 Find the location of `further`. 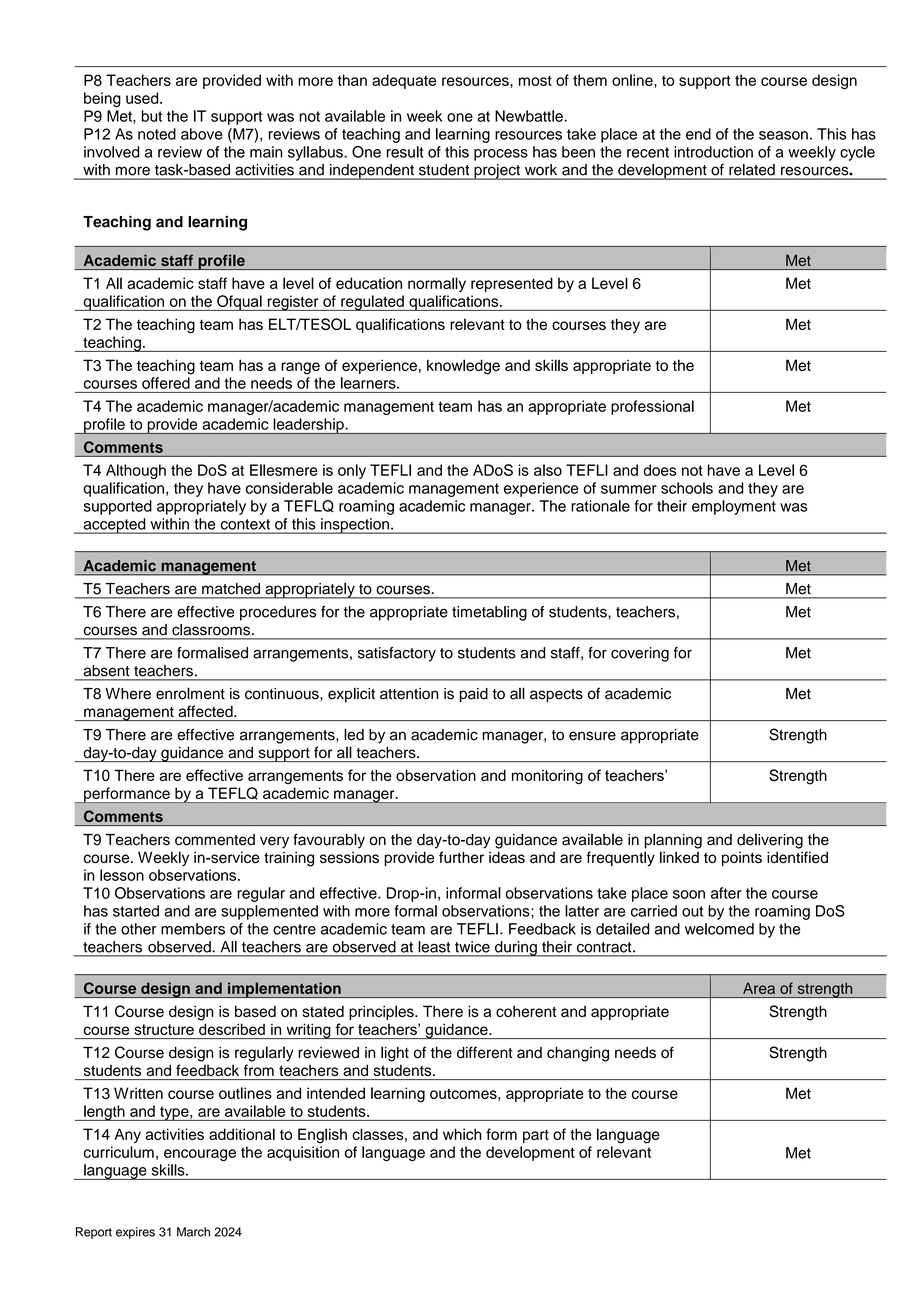

further is located at coordinates (461, 857).
